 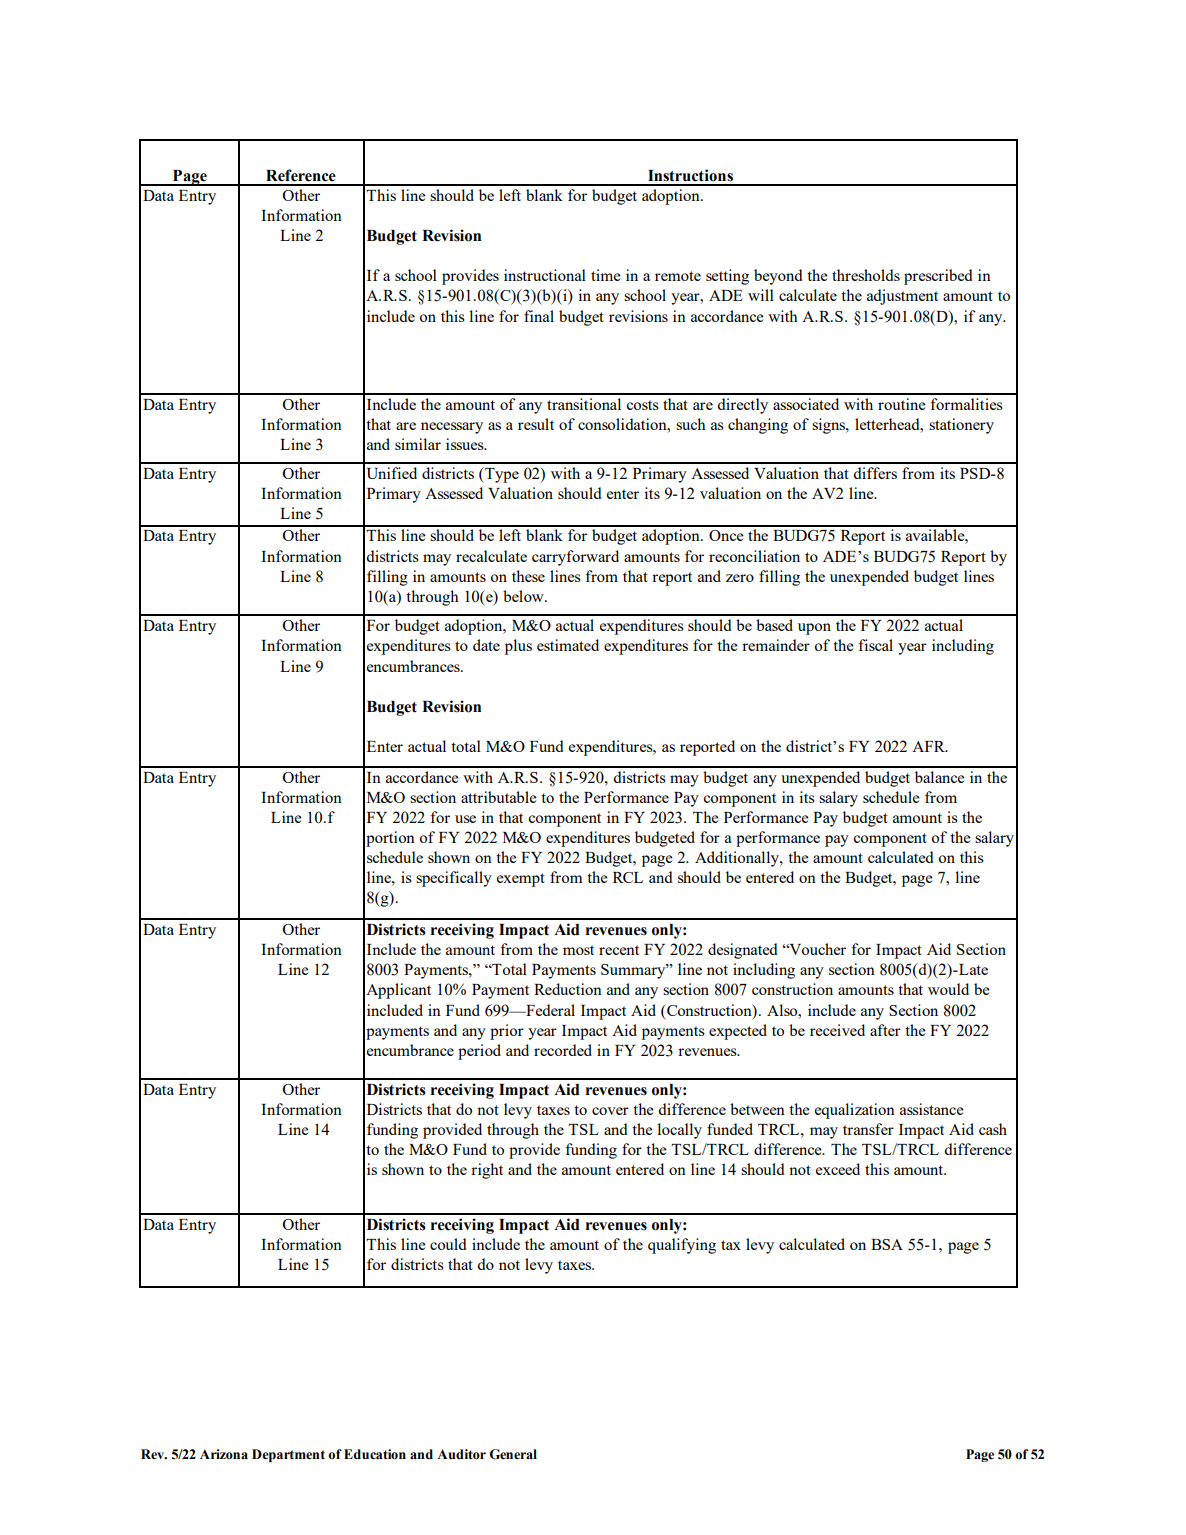 What do you see at coordinates (606, 275) in the page?
I see `time` at bounding box center [606, 275].
